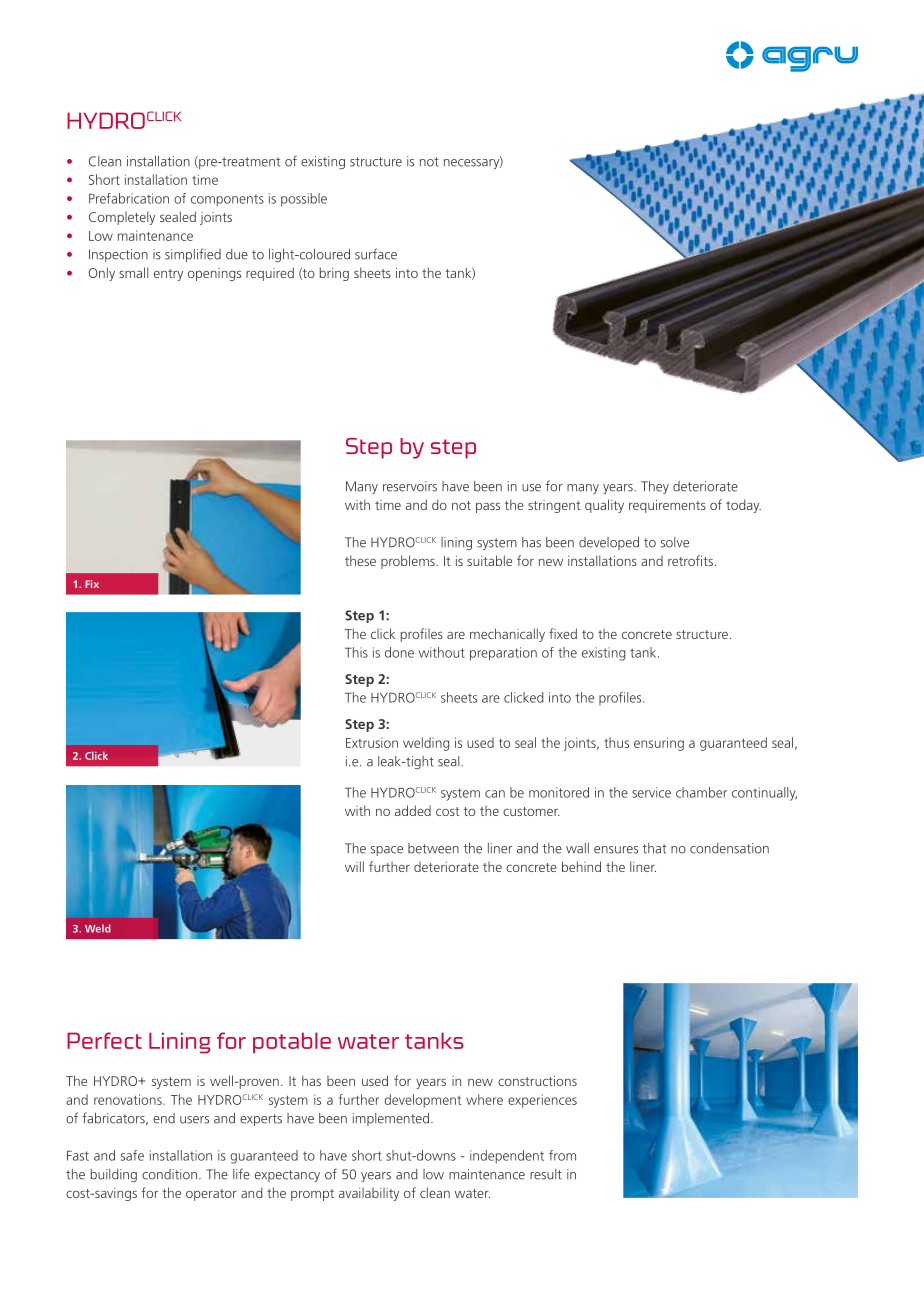 The height and width of the document is (1308, 924). What do you see at coordinates (334, 274) in the document?
I see `bring` at bounding box center [334, 274].
